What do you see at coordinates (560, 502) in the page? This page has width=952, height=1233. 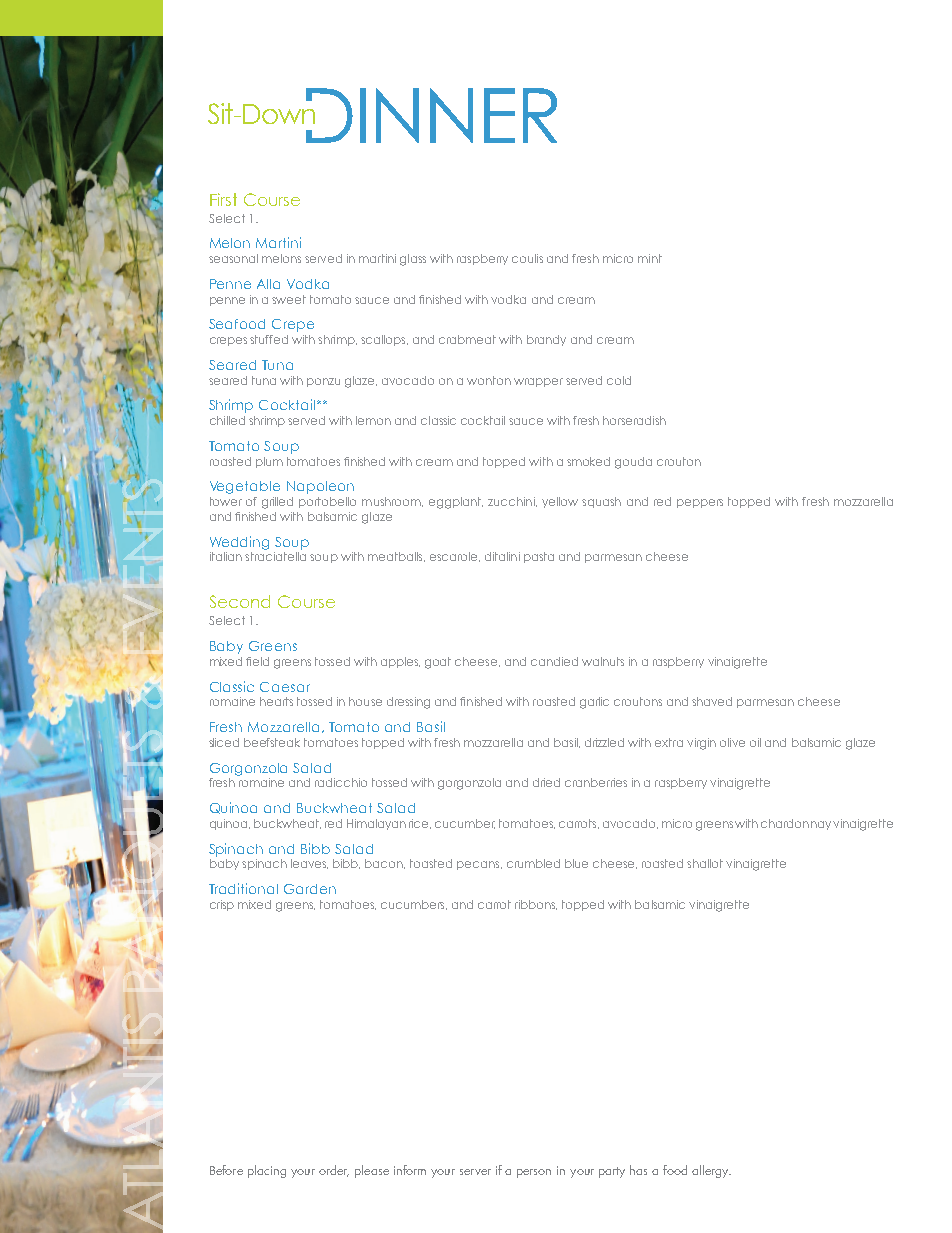 I see `yellow` at bounding box center [560, 502].
